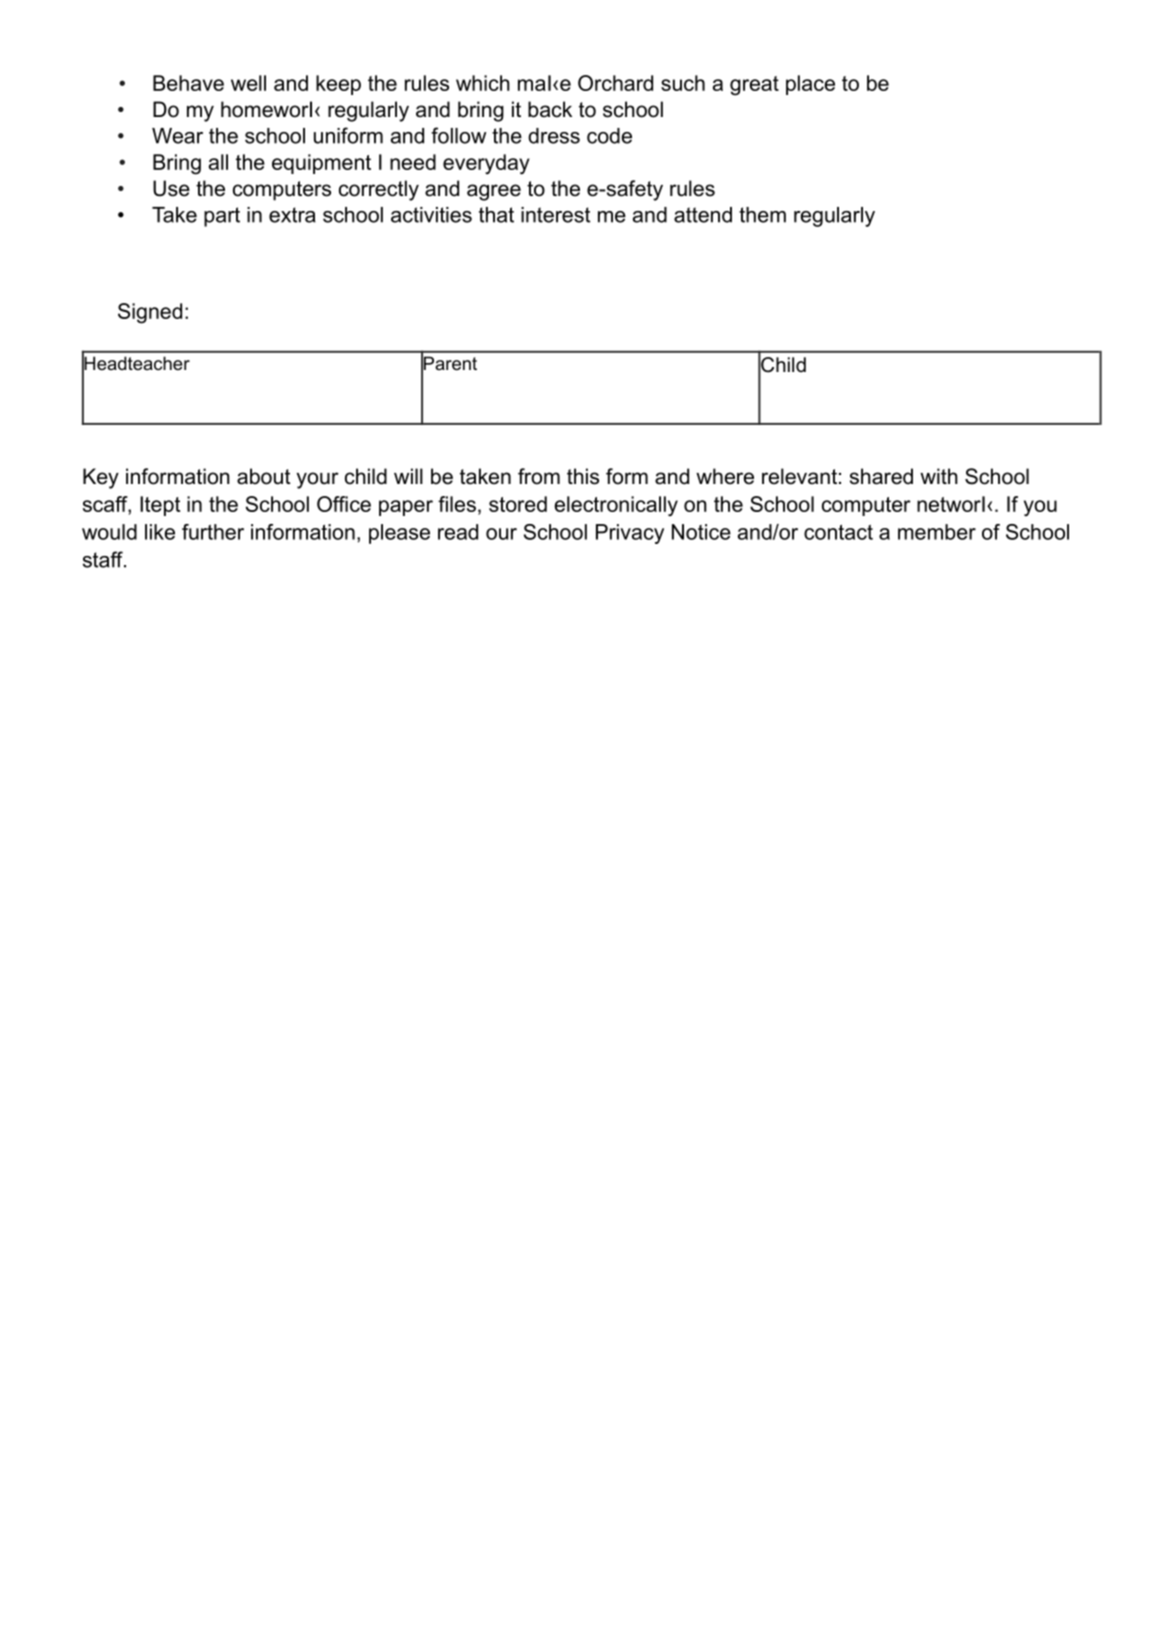 The image size is (1162, 1641). What do you see at coordinates (458, 532) in the screenshot?
I see `read` at bounding box center [458, 532].
